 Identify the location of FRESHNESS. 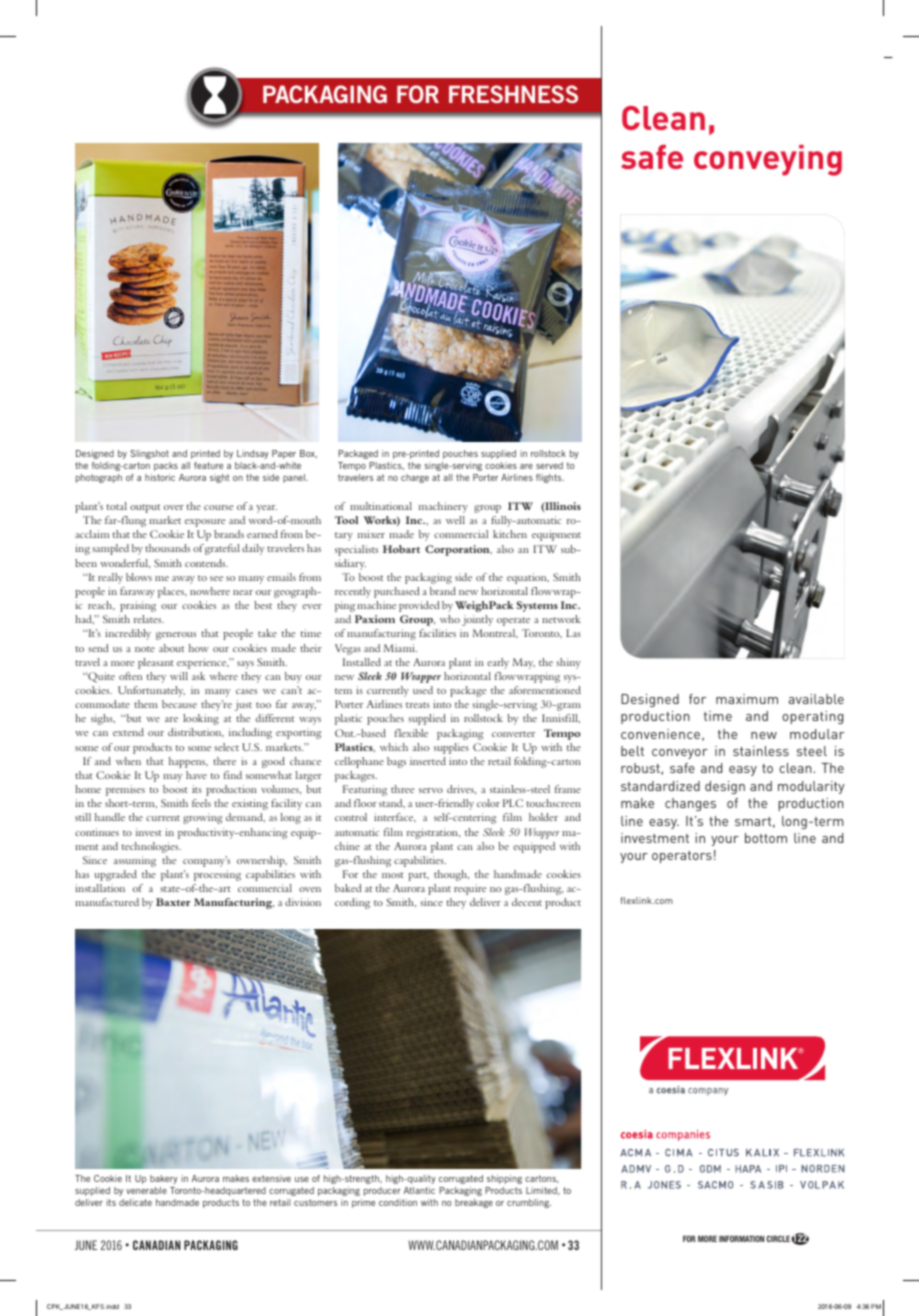
(513, 94).
